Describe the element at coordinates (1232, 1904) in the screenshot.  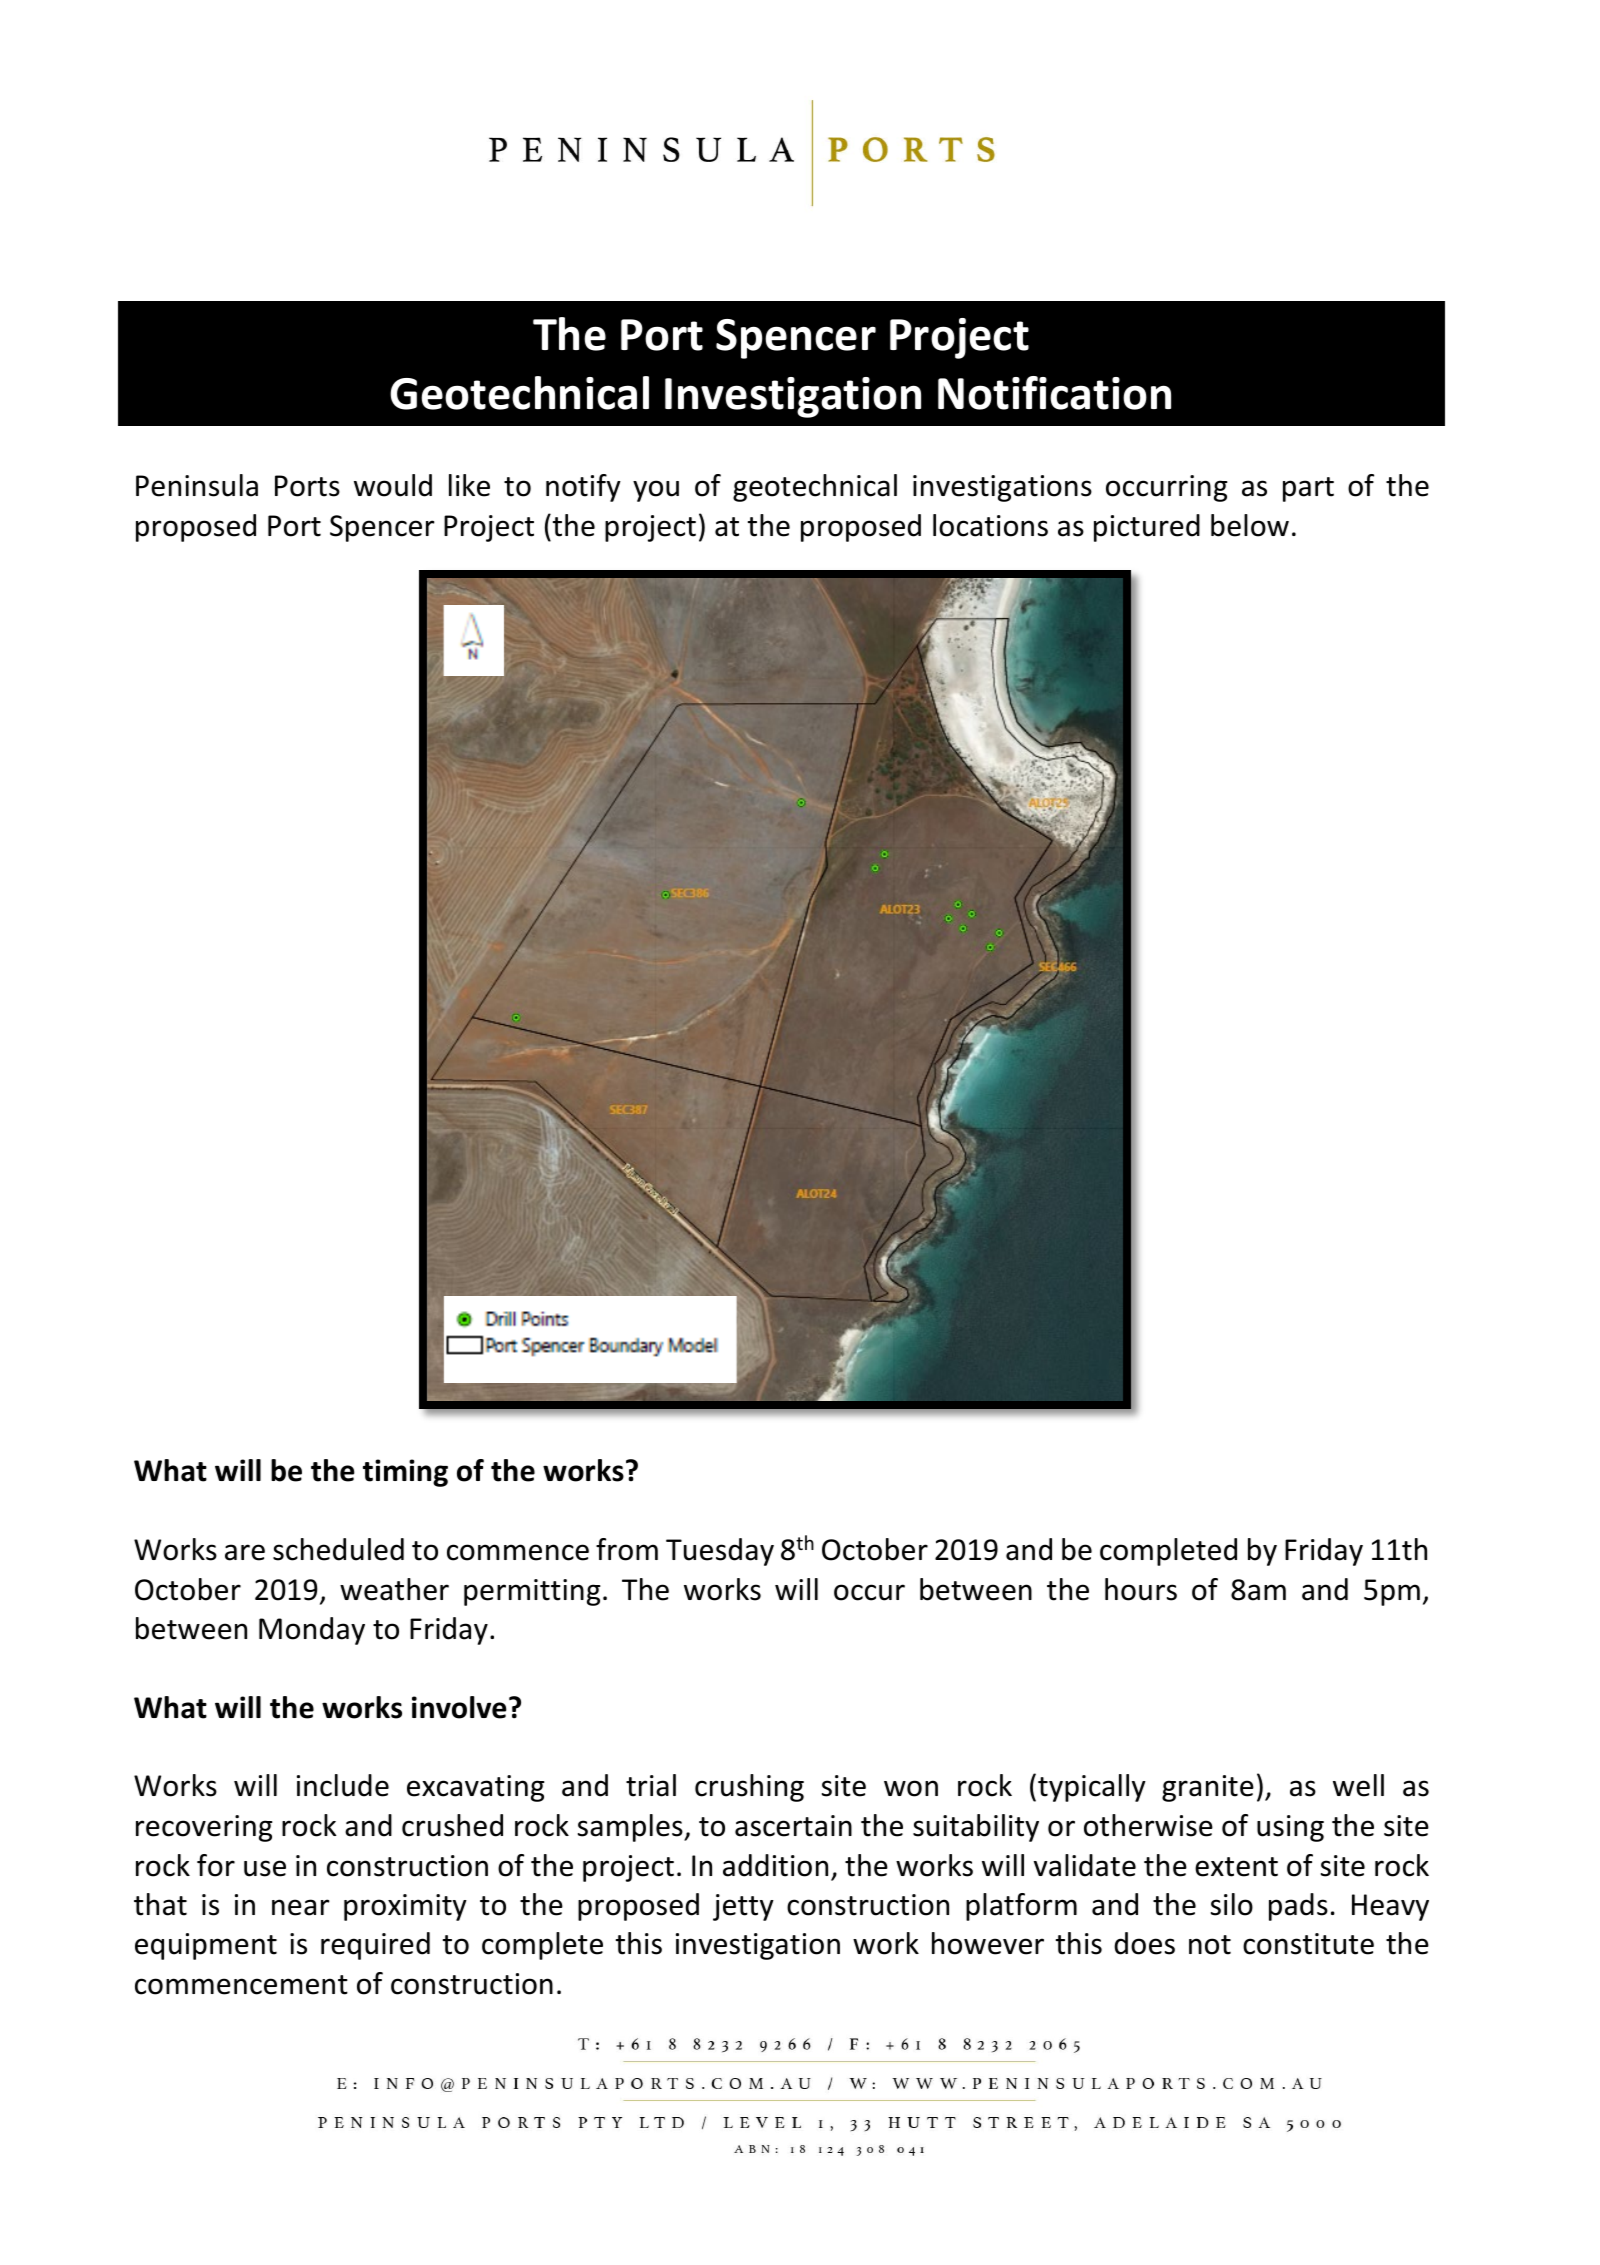
I see `silo` at that location.
